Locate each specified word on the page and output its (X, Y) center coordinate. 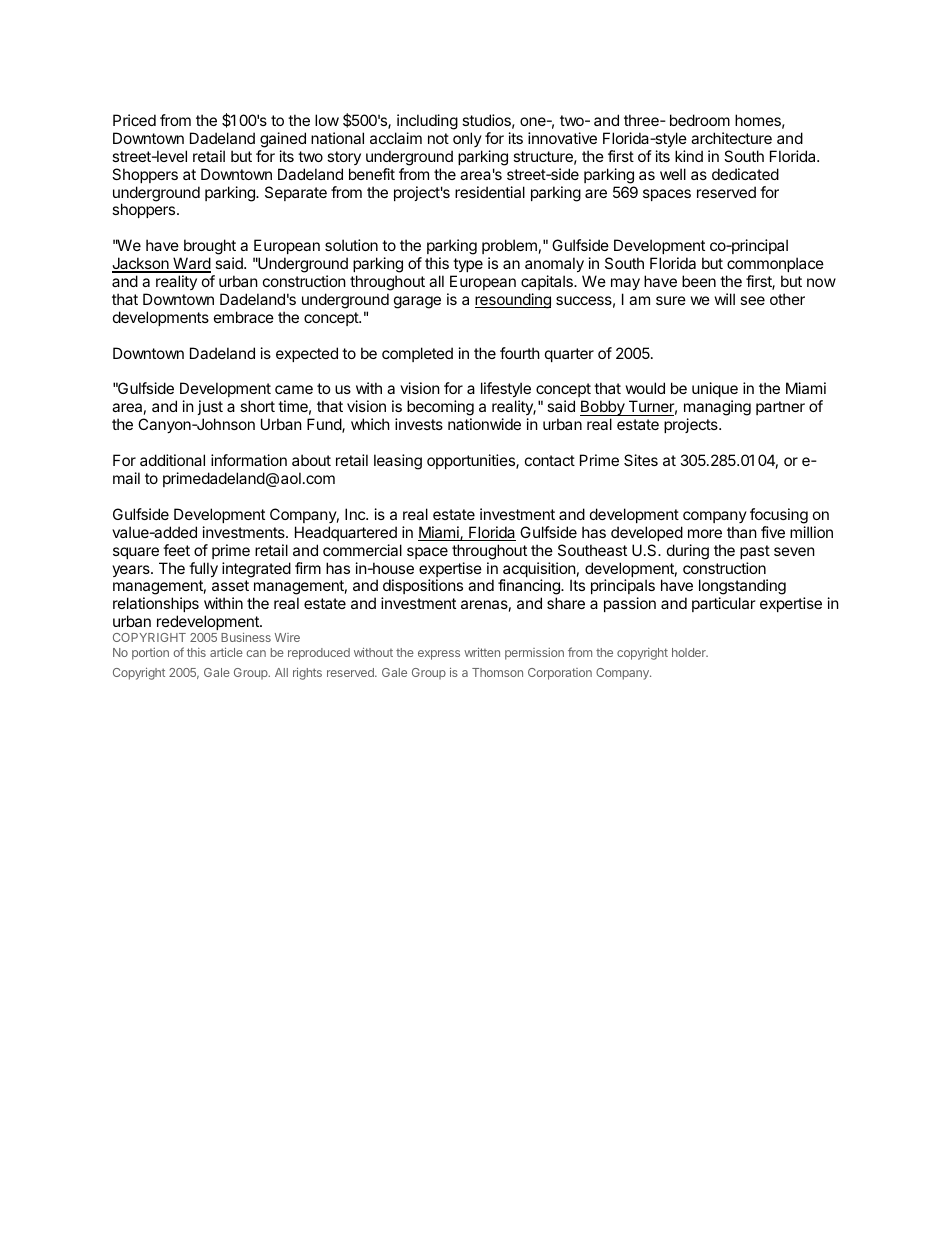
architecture (731, 138)
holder (690, 652)
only (467, 139)
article (226, 652)
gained (283, 140)
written (482, 652)
